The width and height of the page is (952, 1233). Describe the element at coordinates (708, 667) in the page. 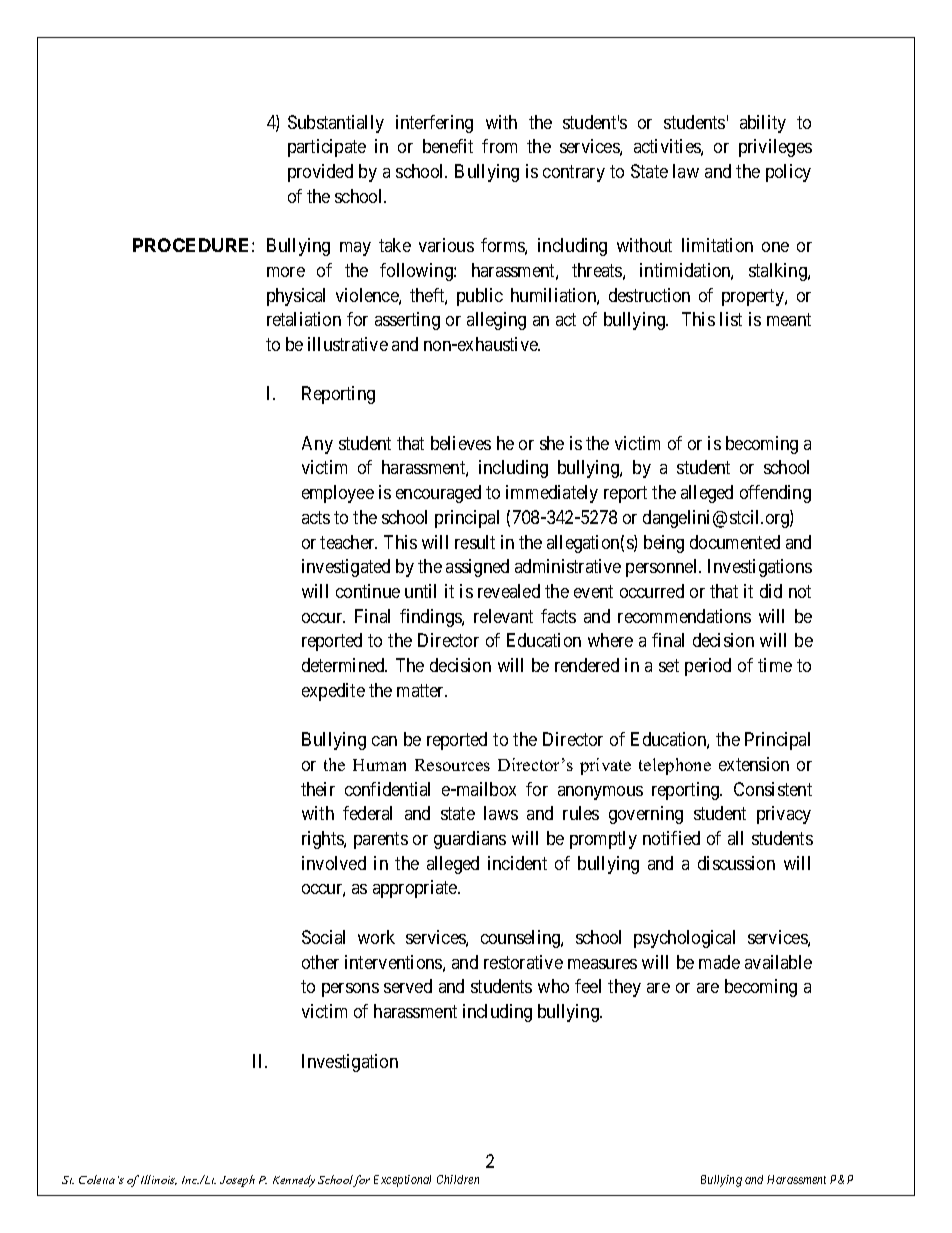

I see `period` at that location.
